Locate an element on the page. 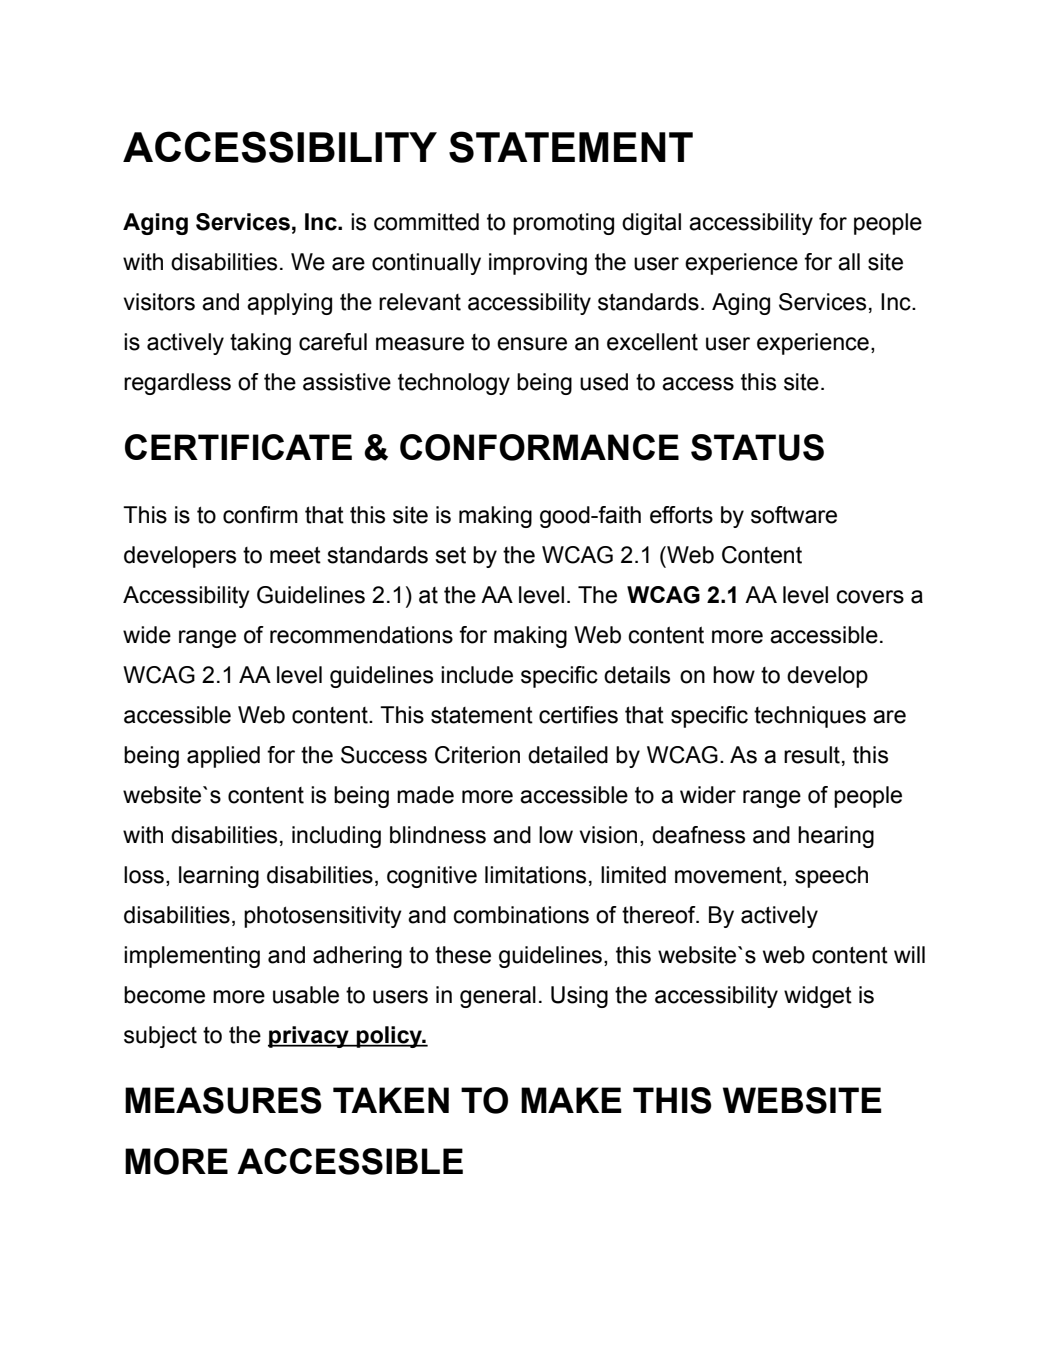 Image resolution: width=1051 pixels, height=1361 pixels. include is located at coordinates (477, 675).
